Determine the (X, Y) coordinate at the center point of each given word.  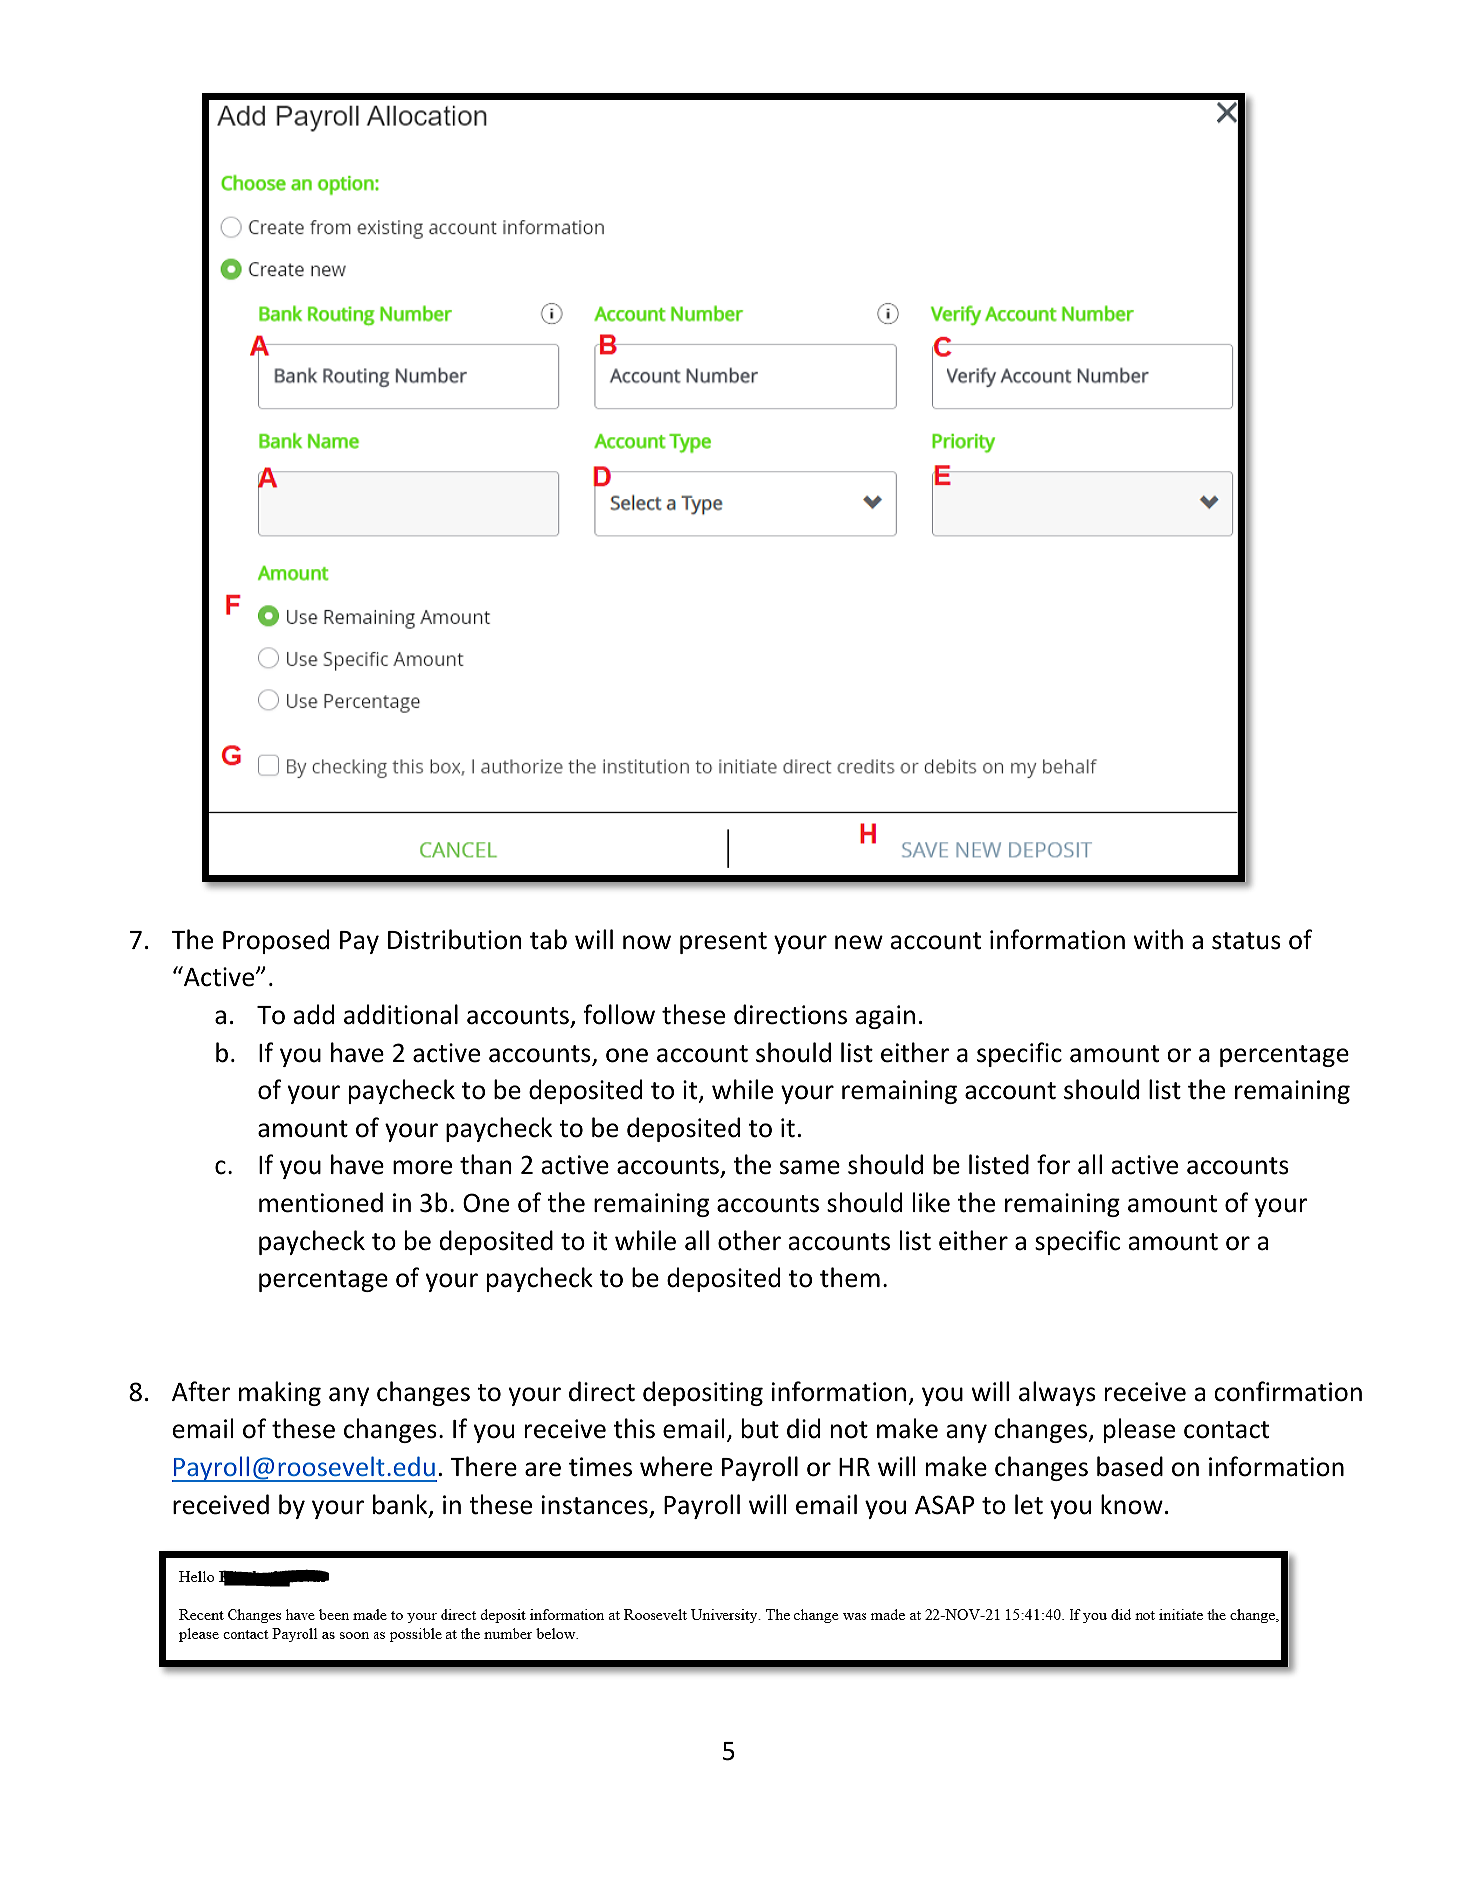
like (931, 1202)
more (422, 1167)
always (1057, 1393)
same (810, 1167)
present (723, 943)
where (676, 1466)
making (280, 1393)
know (1132, 1504)
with (1158, 939)
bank (401, 1505)
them (850, 1277)
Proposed (276, 941)
